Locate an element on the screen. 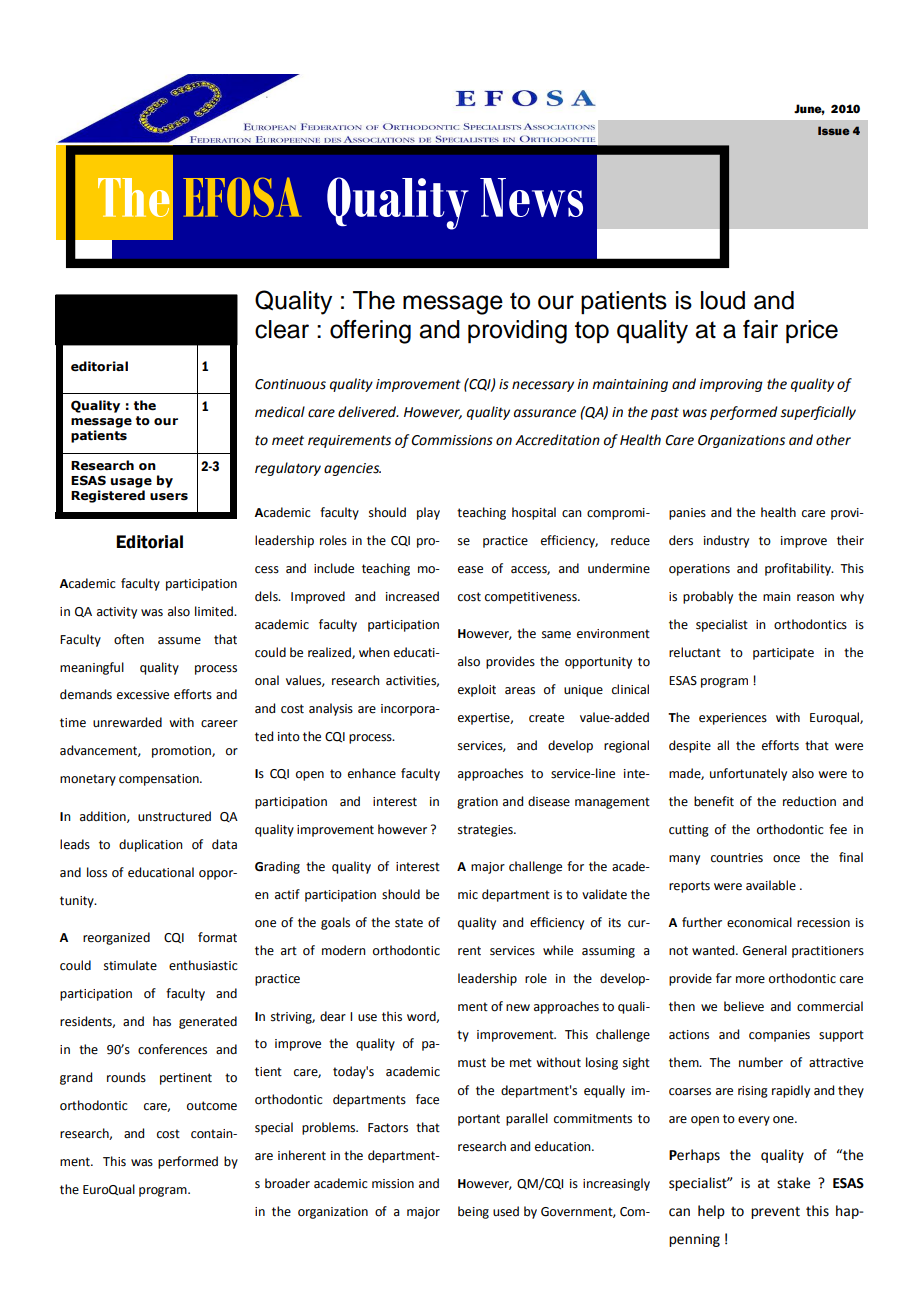  reorganized is located at coordinates (116, 938).
